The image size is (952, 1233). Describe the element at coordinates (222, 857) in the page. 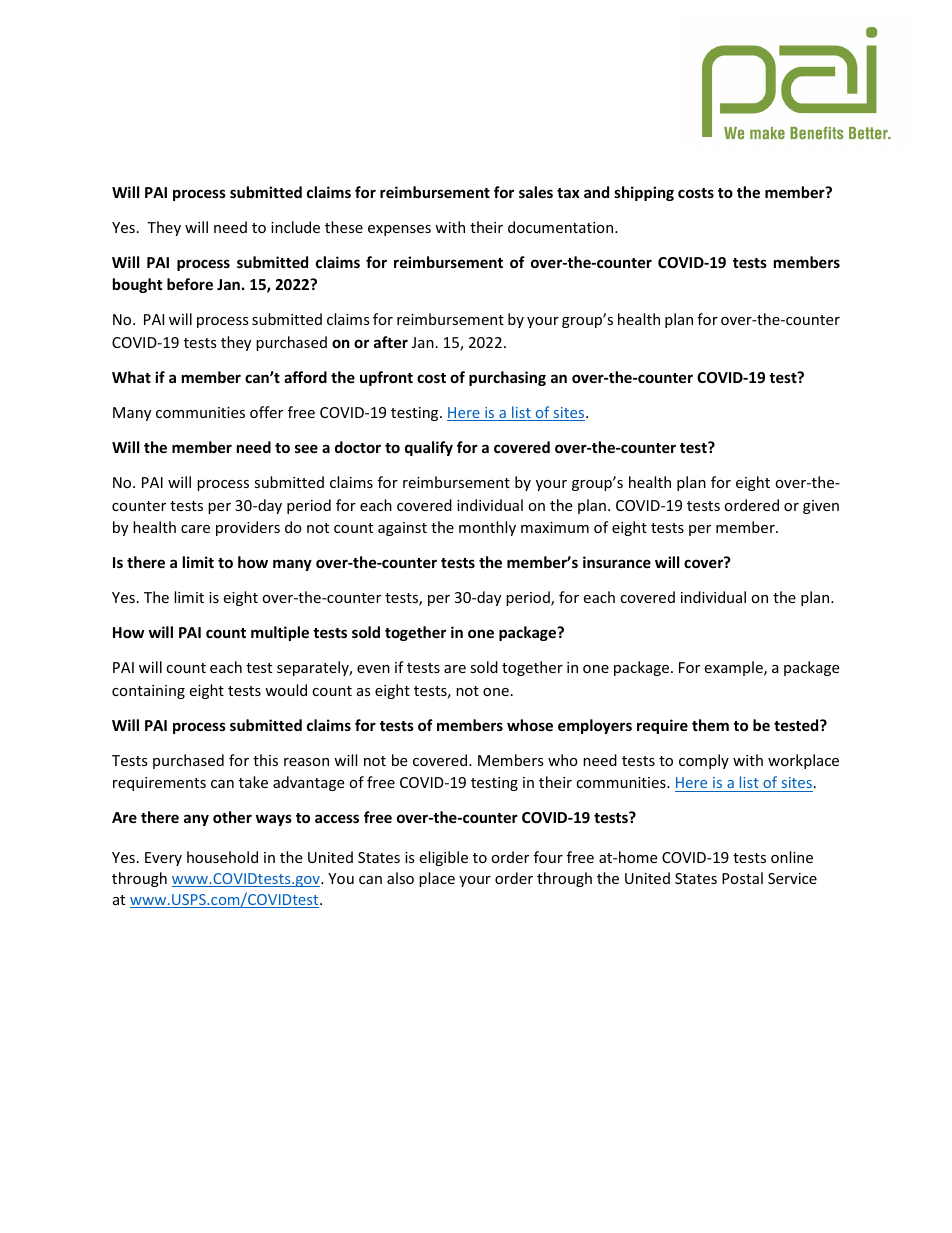

I see `household` at that location.
